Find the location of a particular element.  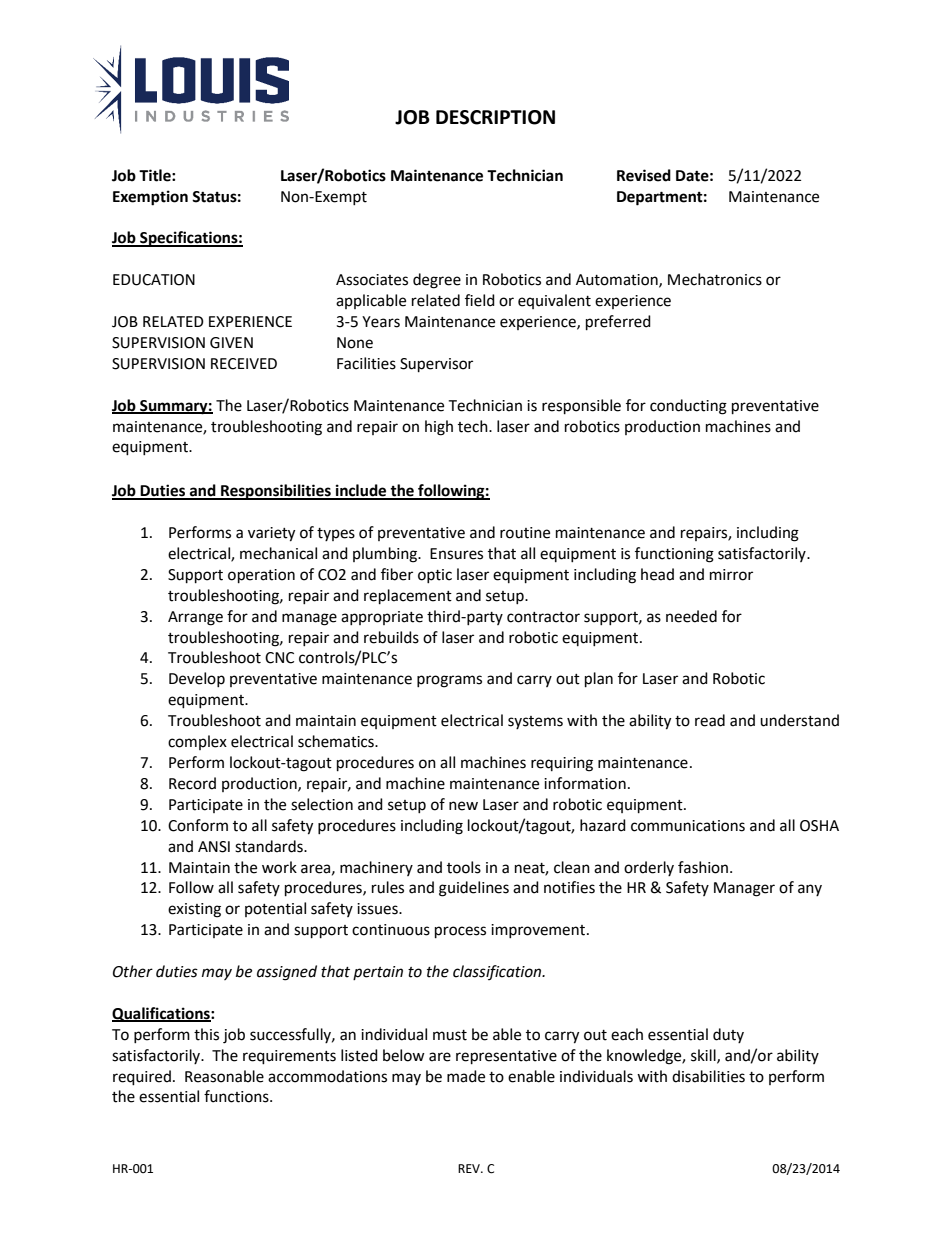

Revised is located at coordinates (644, 175).
